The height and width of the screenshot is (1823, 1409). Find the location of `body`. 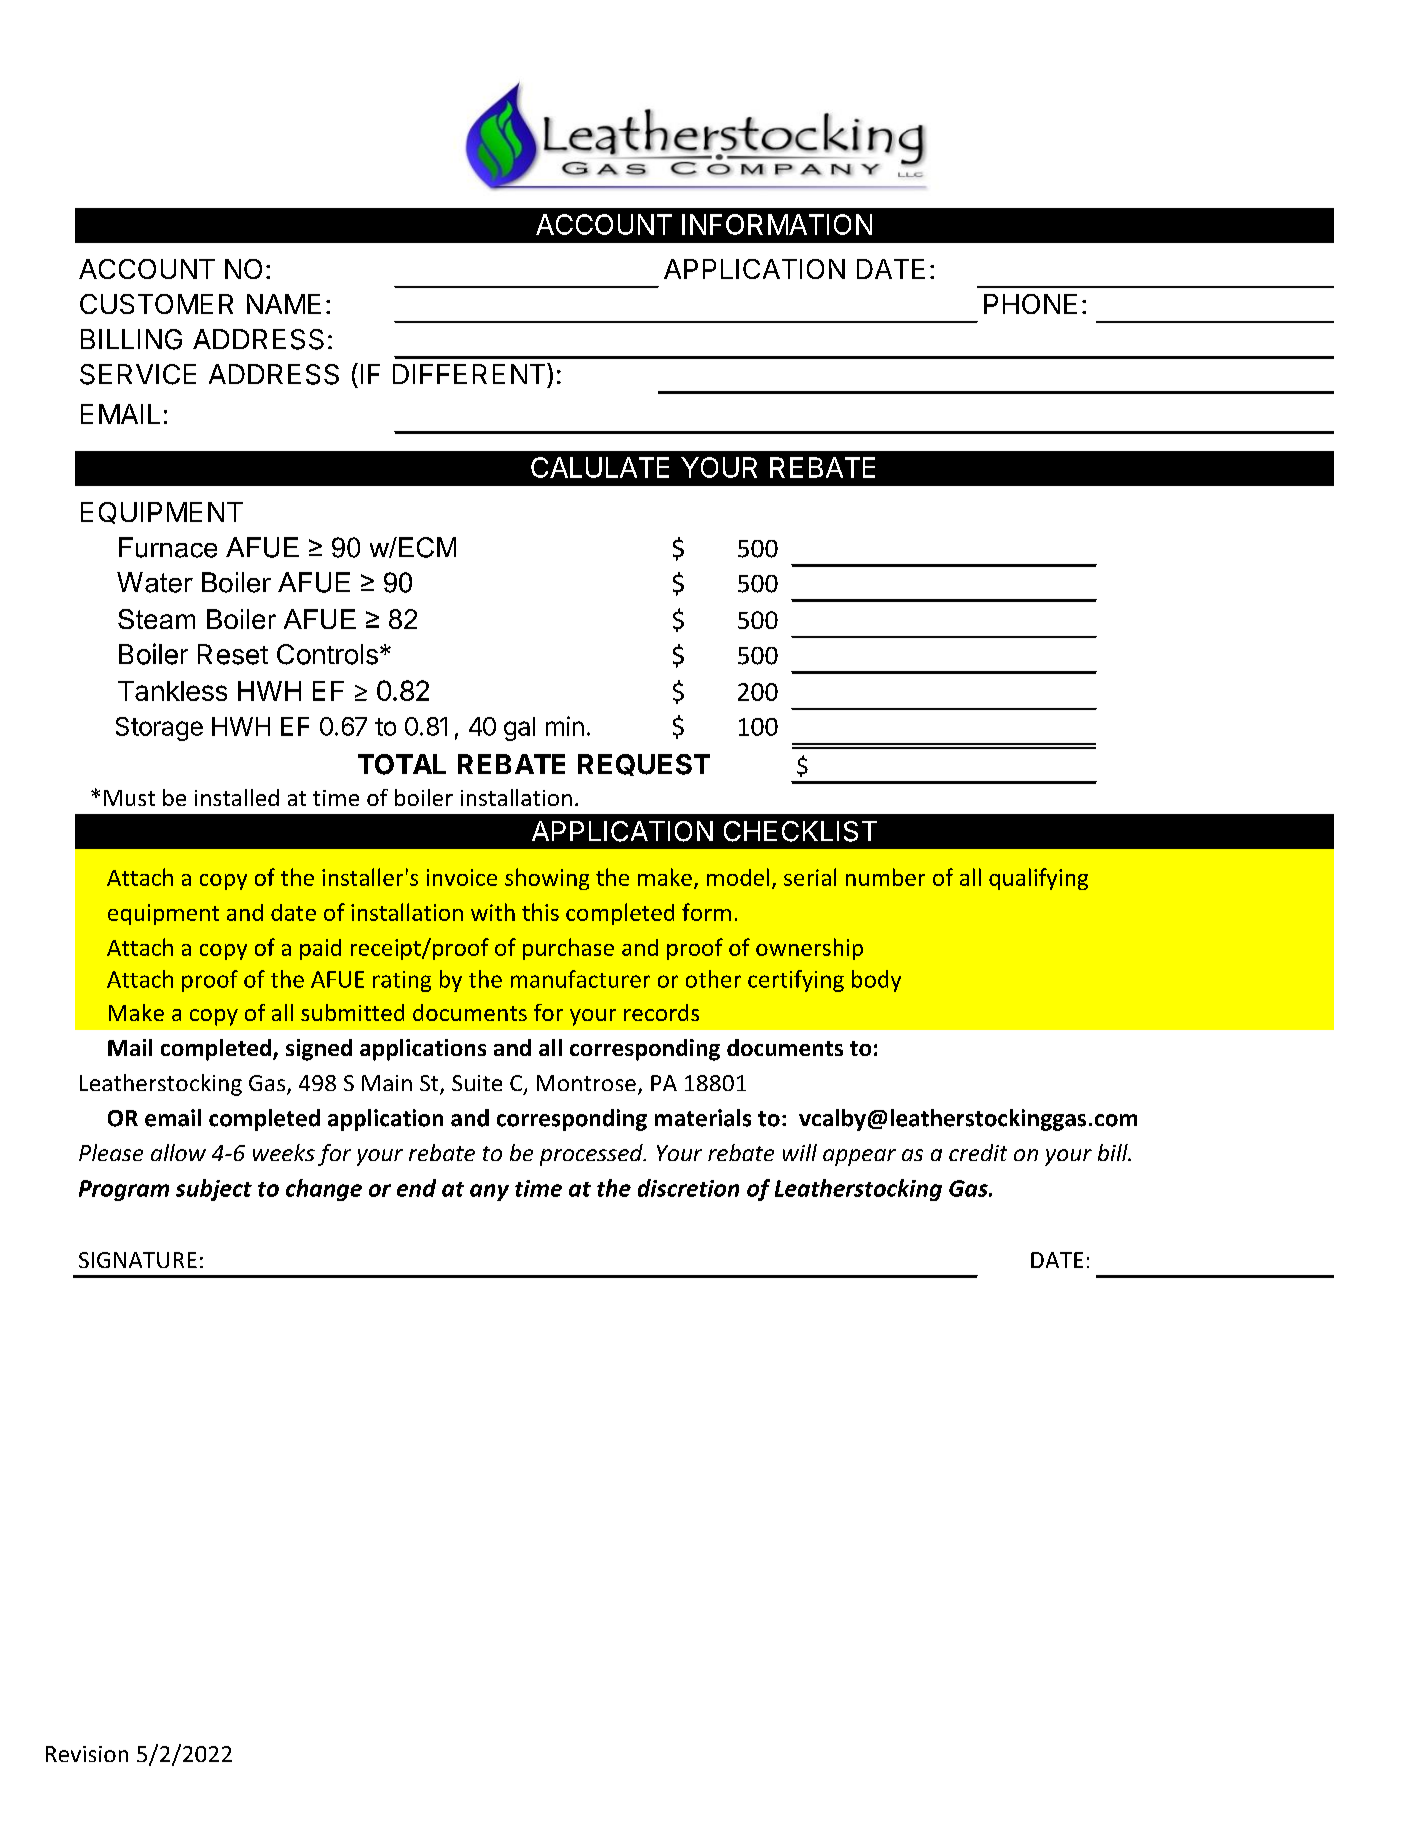

body is located at coordinates (876, 981).
